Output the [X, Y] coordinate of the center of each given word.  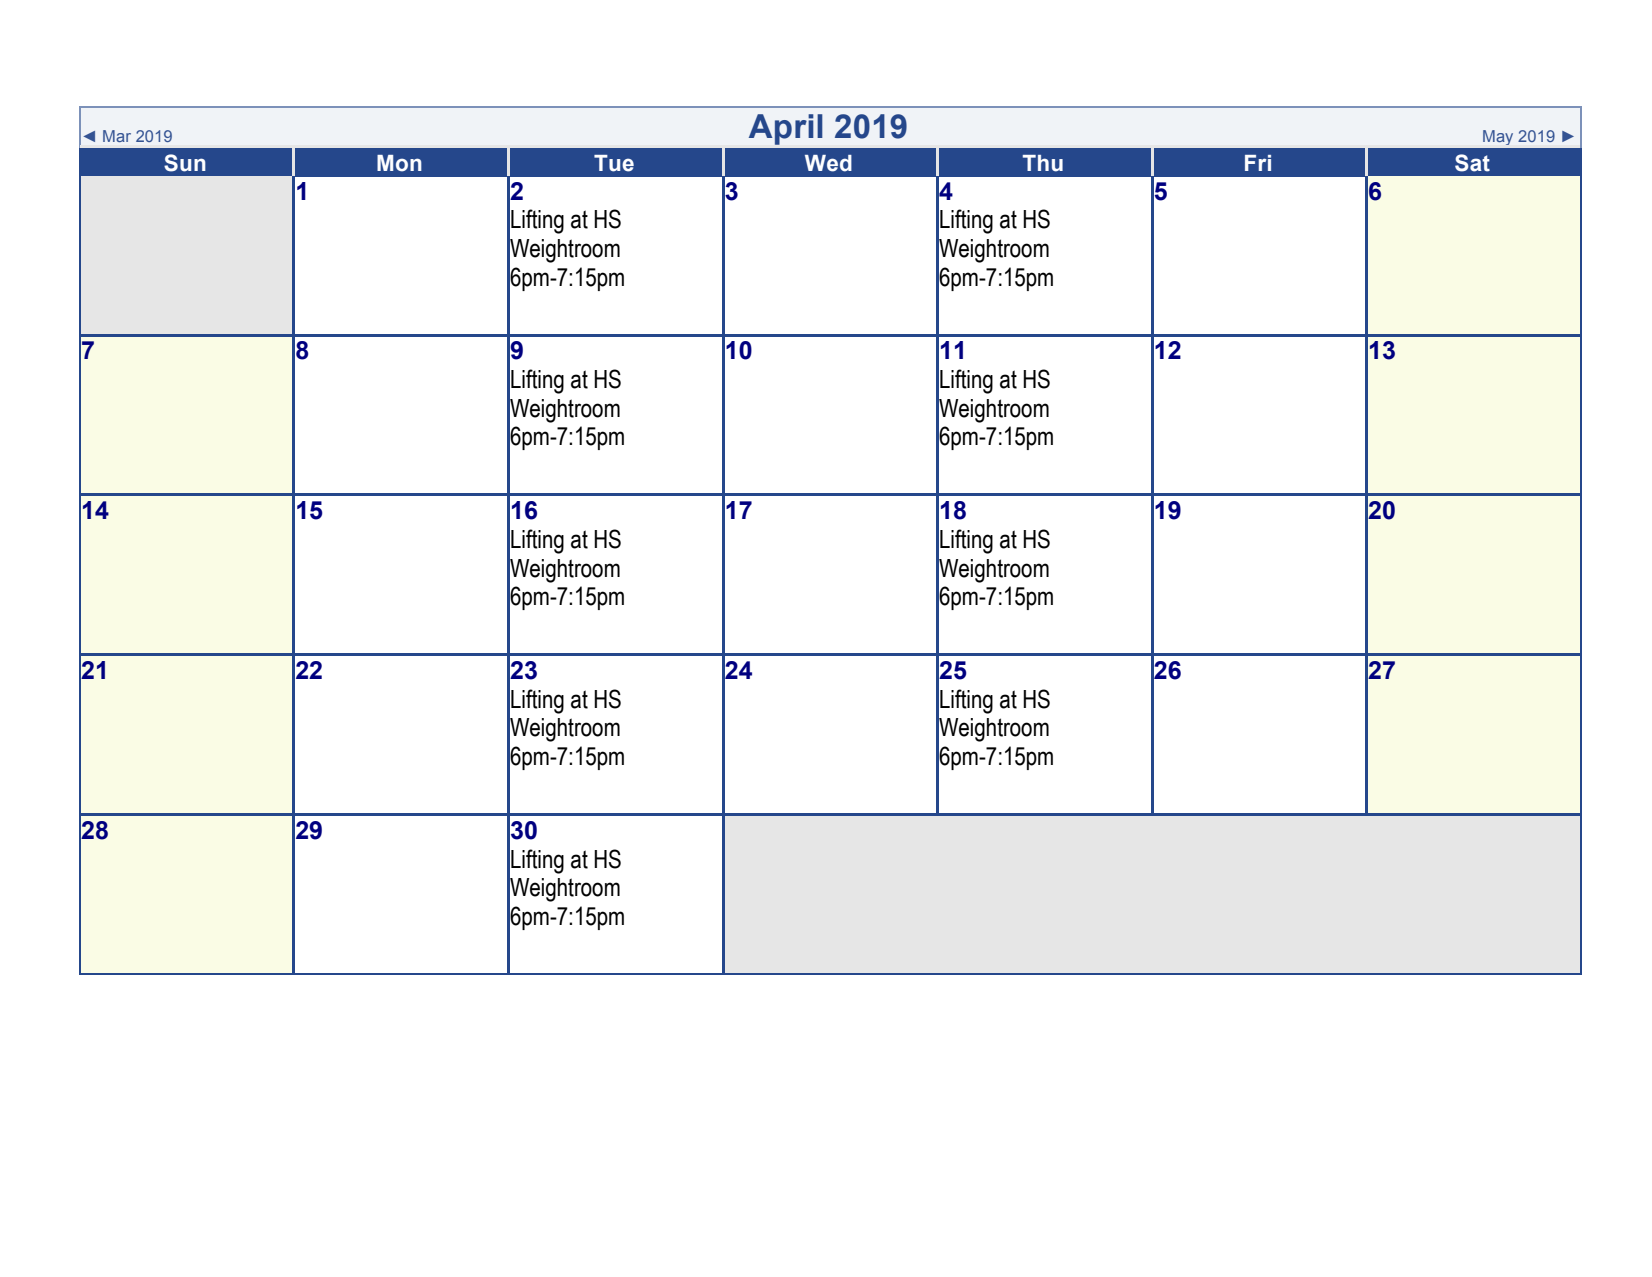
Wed [828, 163]
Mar [117, 136]
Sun [185, 163]
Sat [1472, 163]
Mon [399, 163]
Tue [614, 163]
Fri [1258, 163]
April [785, 129]
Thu [1043, 163]
